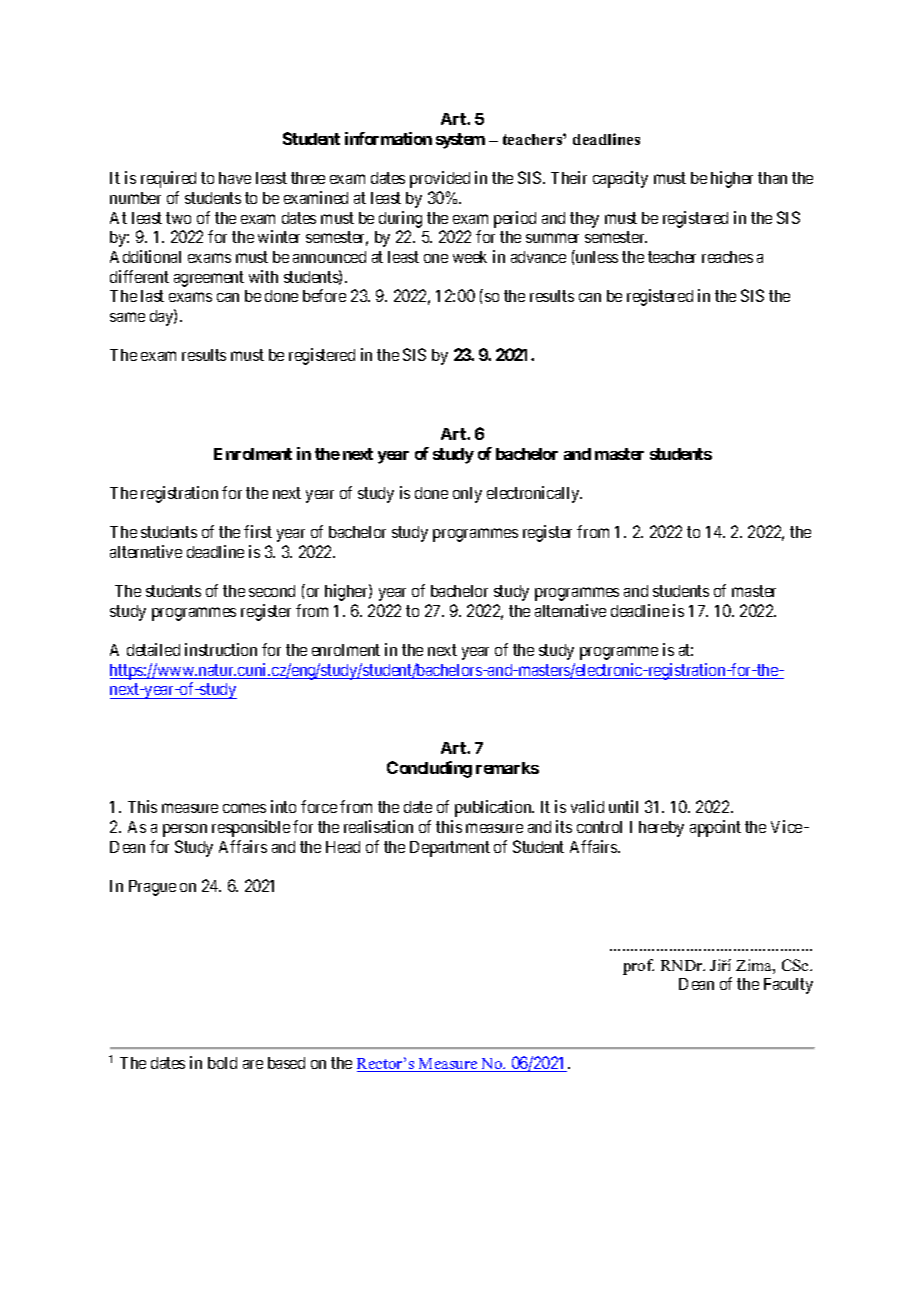 The image size is (924, 1308). Describe the element at coordinates (222, 1063) in the screenshot. I see `bold` at that location.
